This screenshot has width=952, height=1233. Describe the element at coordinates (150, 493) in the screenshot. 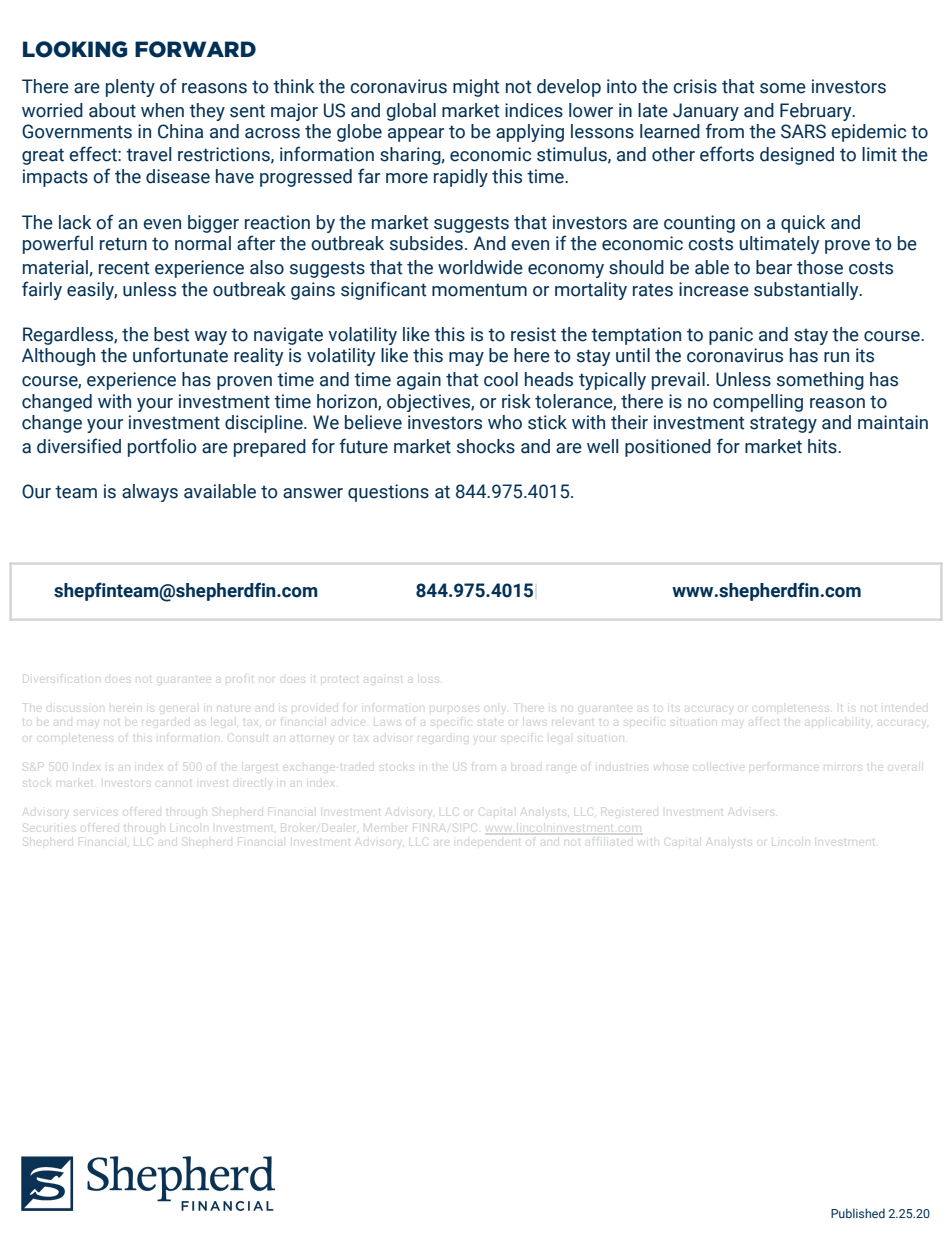

I see `always` at that location.
